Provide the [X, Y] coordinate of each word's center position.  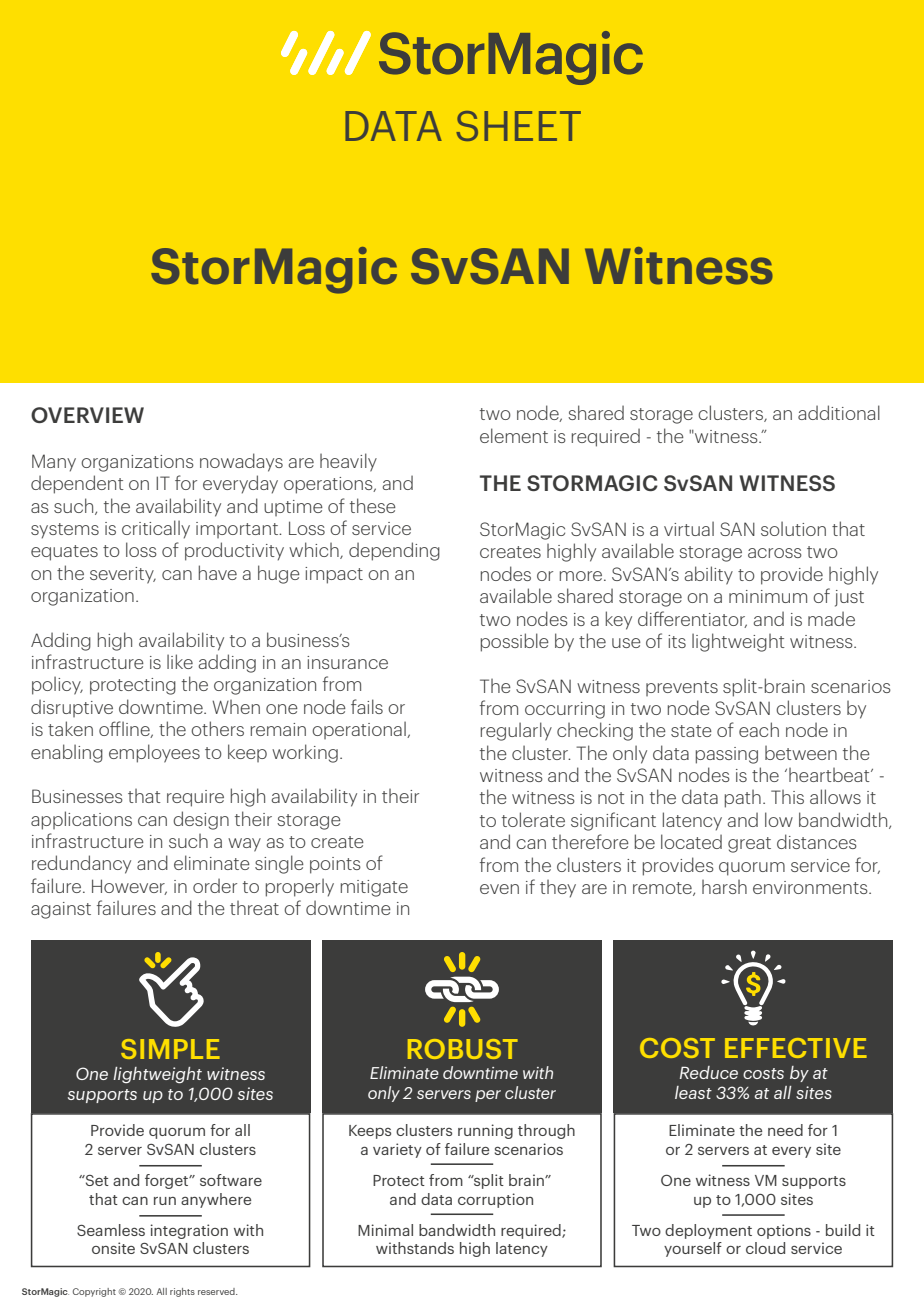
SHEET [518, 126]
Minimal [385, 1230]
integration [189, 1231]
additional [839, 412]
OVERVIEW [87, 415]
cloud [765, 1248]
